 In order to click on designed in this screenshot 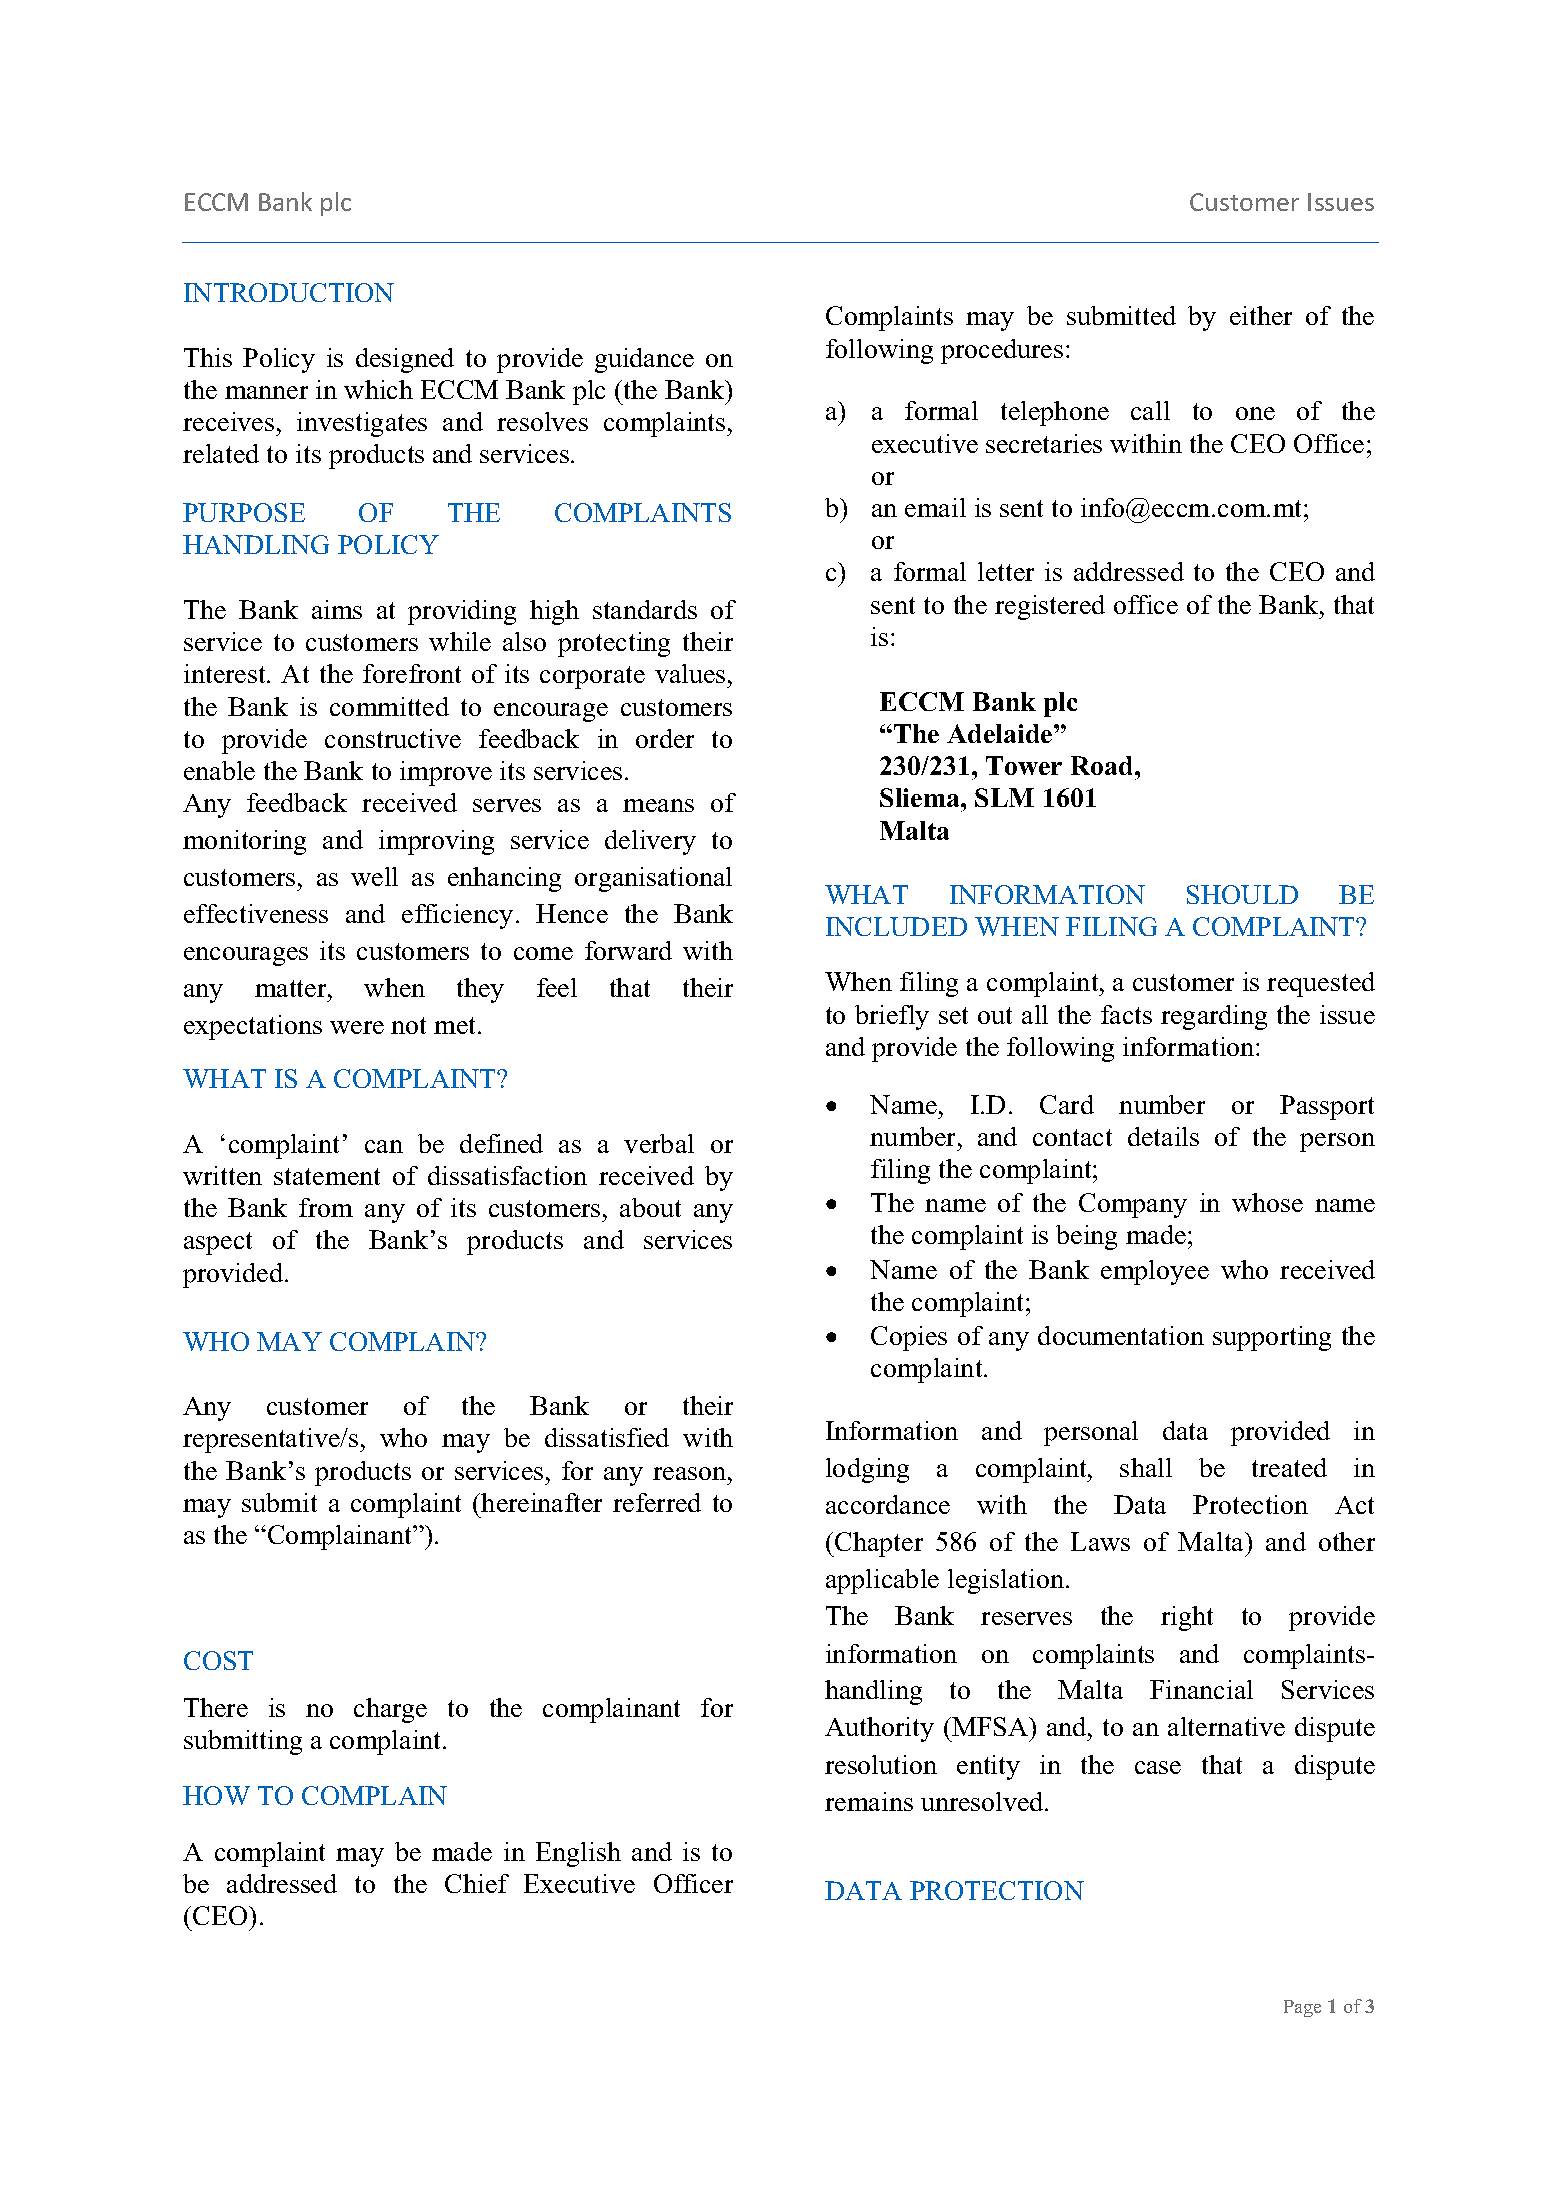, I will do `click(405, 360)`.
